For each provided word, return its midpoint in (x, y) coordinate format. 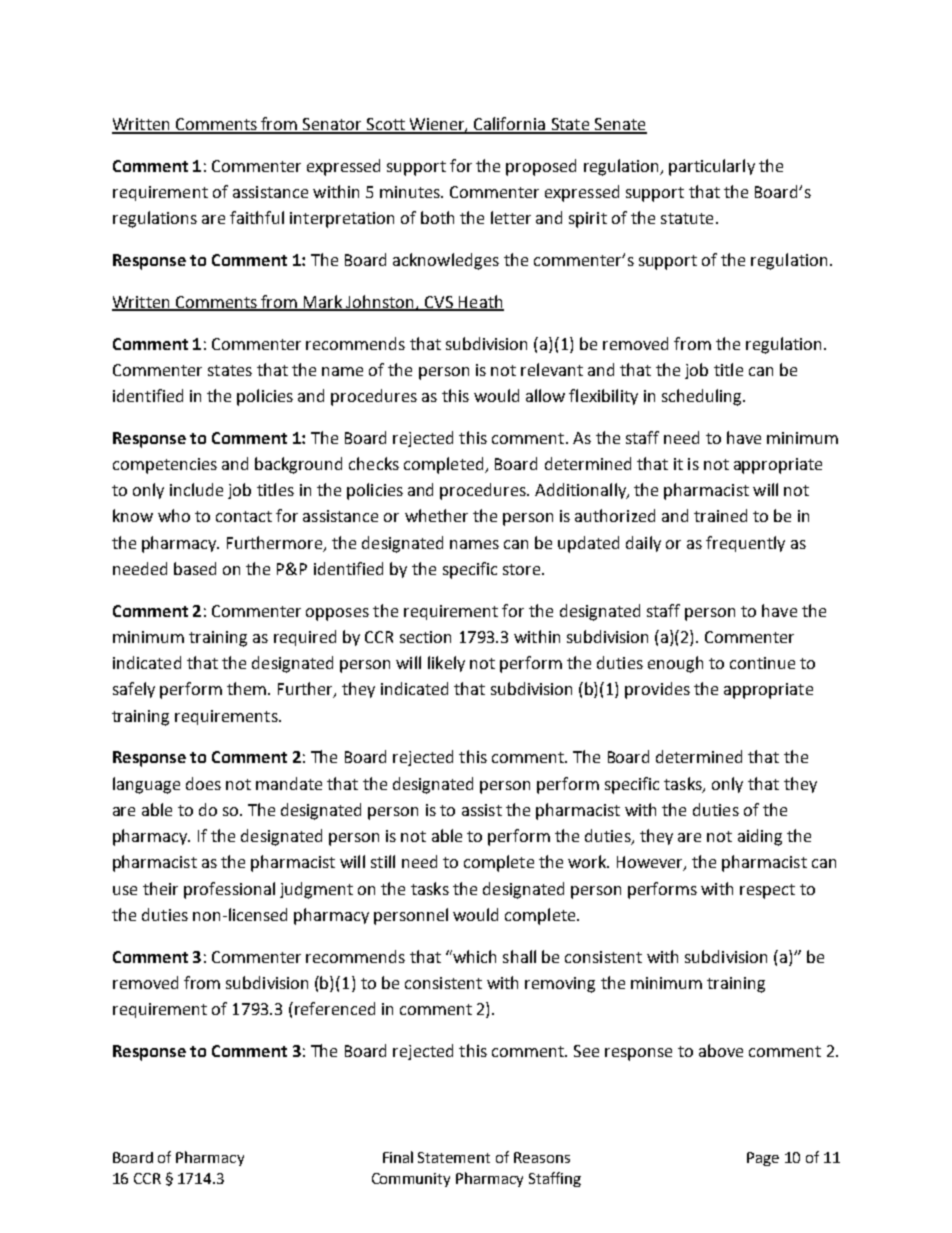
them (246, 688)
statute (687, 218)
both (437, 217)
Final (398, 1157)
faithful (257, 217)
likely (446, 664)
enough (675, 664)
